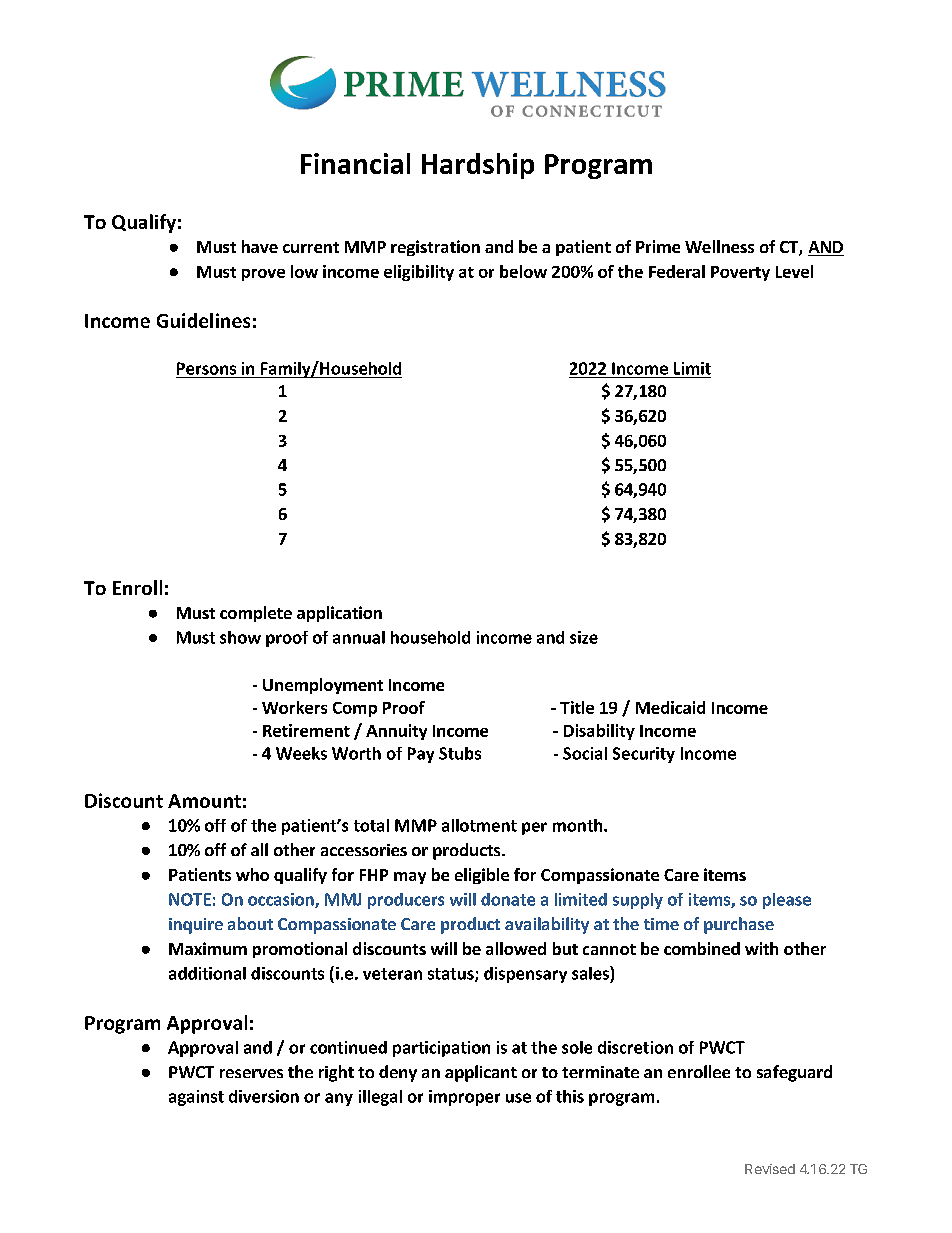 This document has width=952, height=1233. What do you see at coordinates (584, 637) in the document?
I see `size` at bounding box center [584, 637].
